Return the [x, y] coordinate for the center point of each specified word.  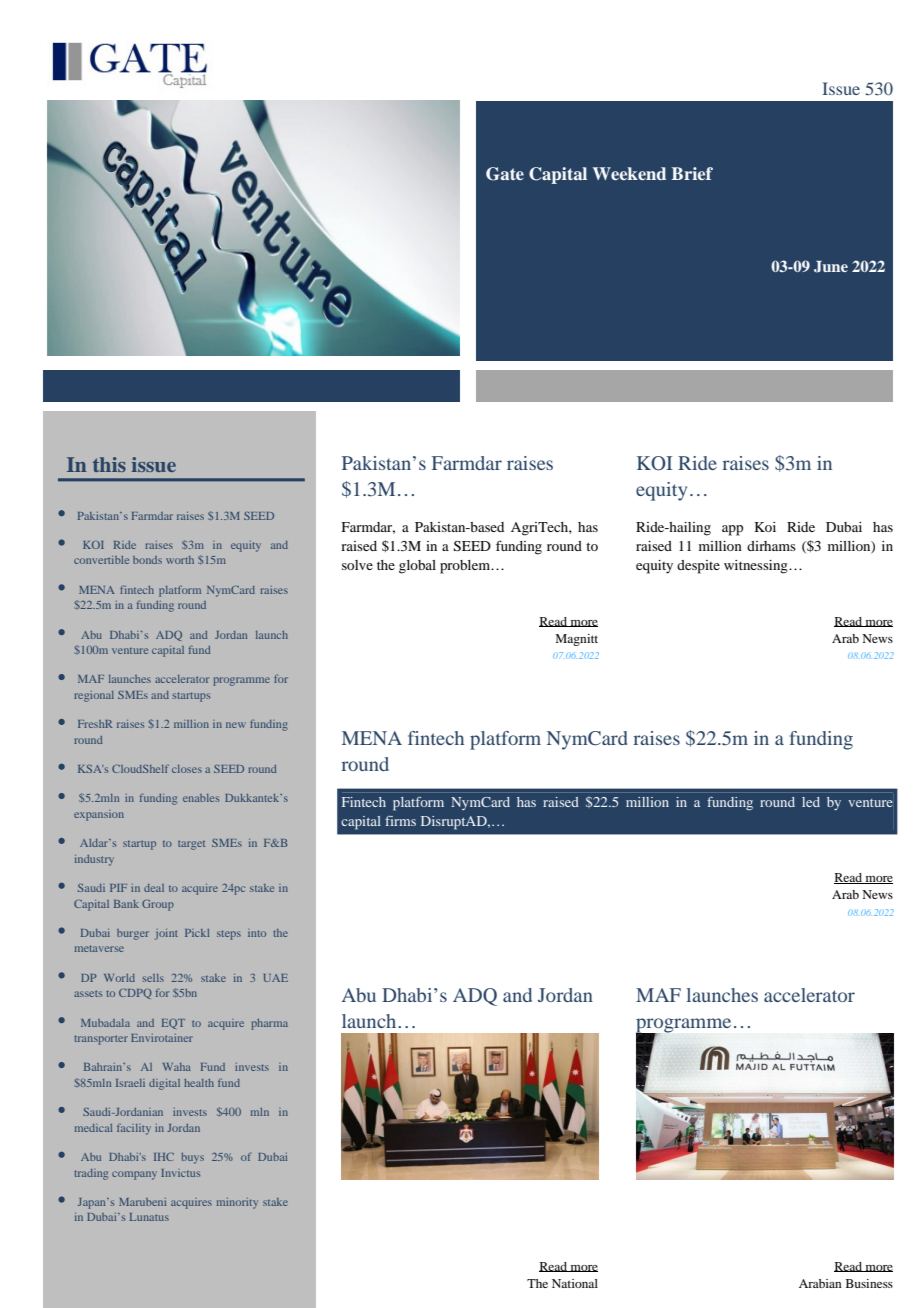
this [109, 464]
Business [869, 1283]
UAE [276, 978]
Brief [692, 173]
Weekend [629, 173]
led [811, 802]
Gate [505, 174]
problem [466, 567]
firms [400, 821]
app [732, 530]
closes [187, 769]
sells [153, 978]
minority [237, 1203]
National [575, 1283]
